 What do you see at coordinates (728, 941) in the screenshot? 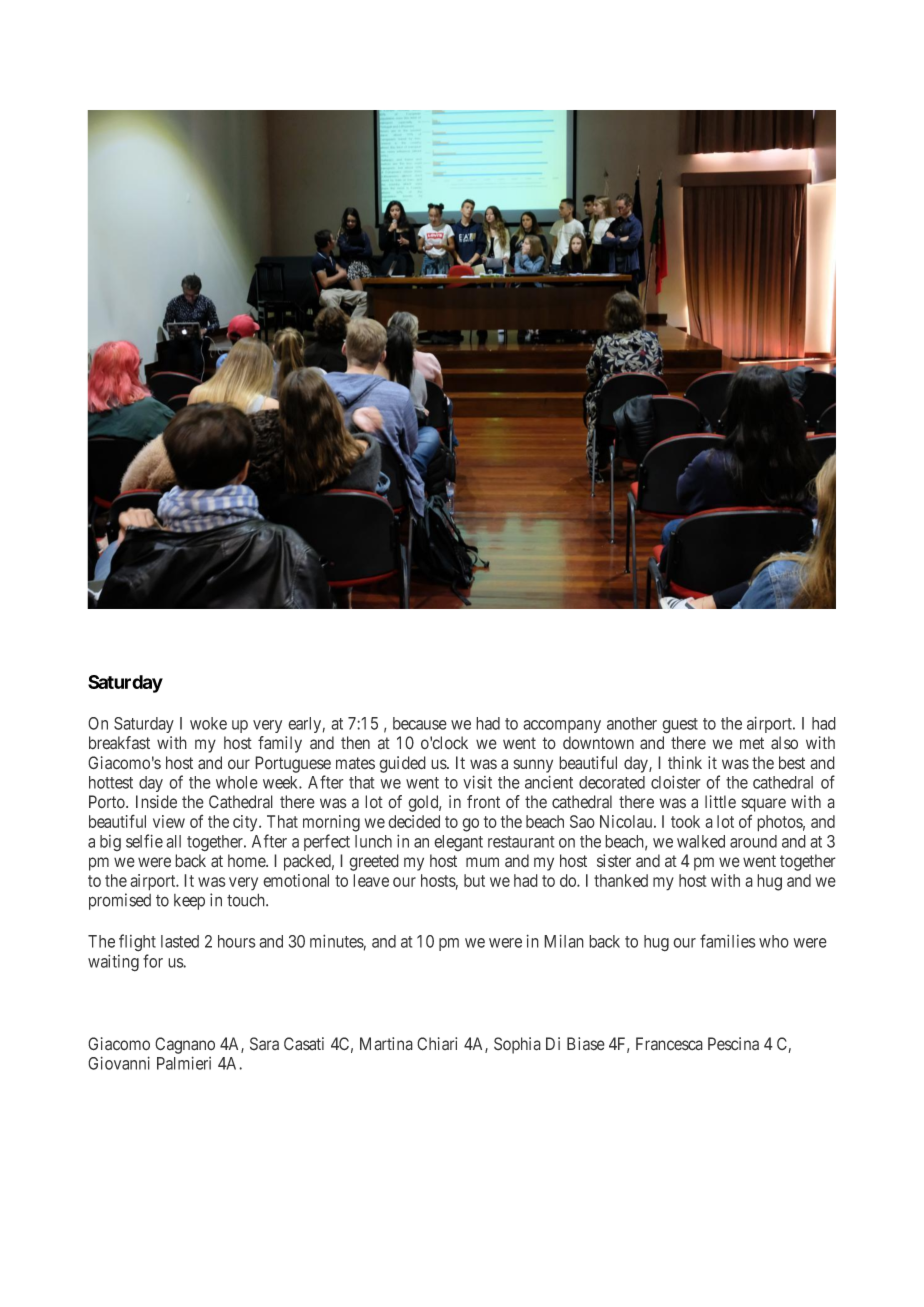
I see `families` at bounding box center [728, 941].
